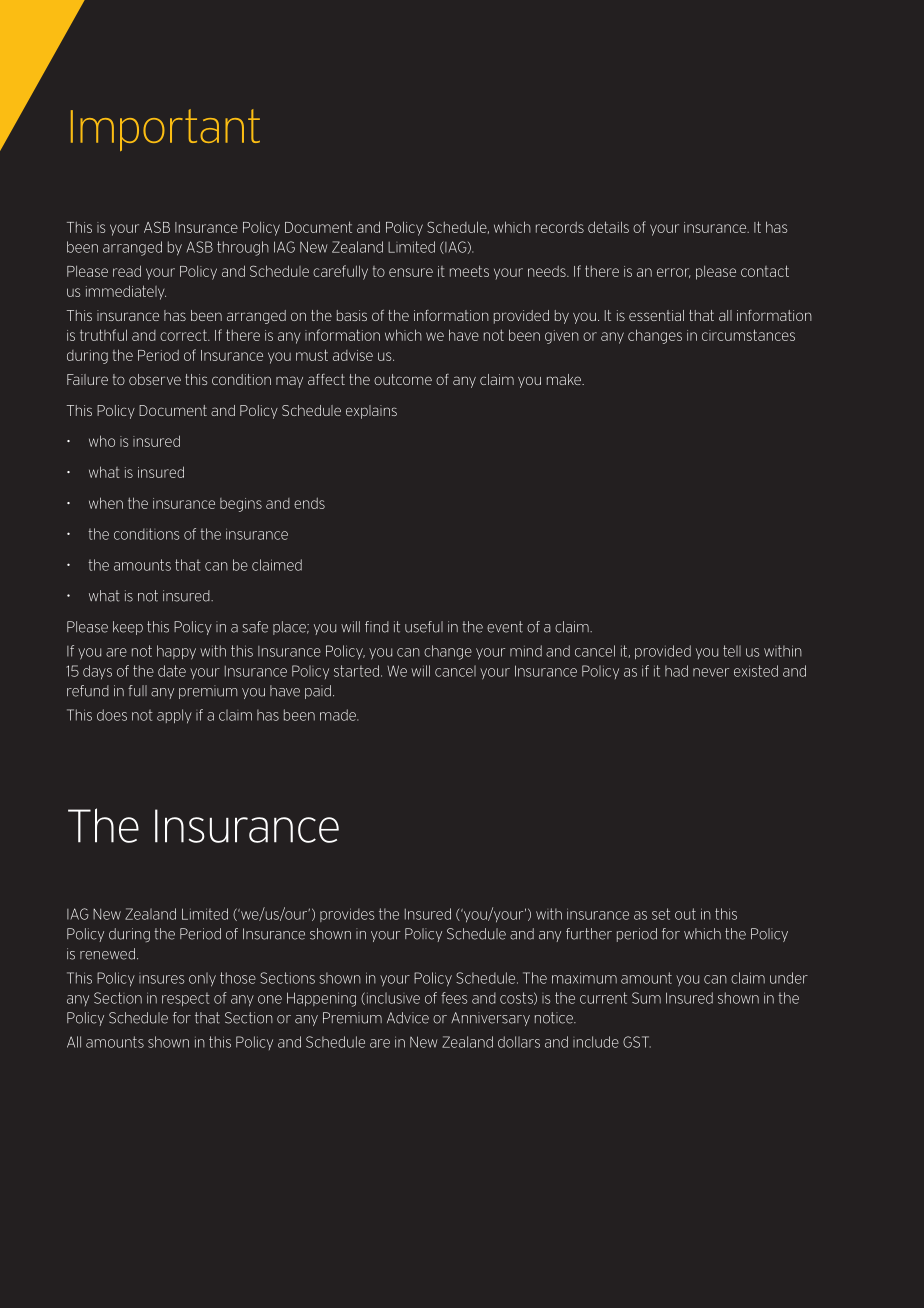  I want to click on tell, so click(732, 651).
